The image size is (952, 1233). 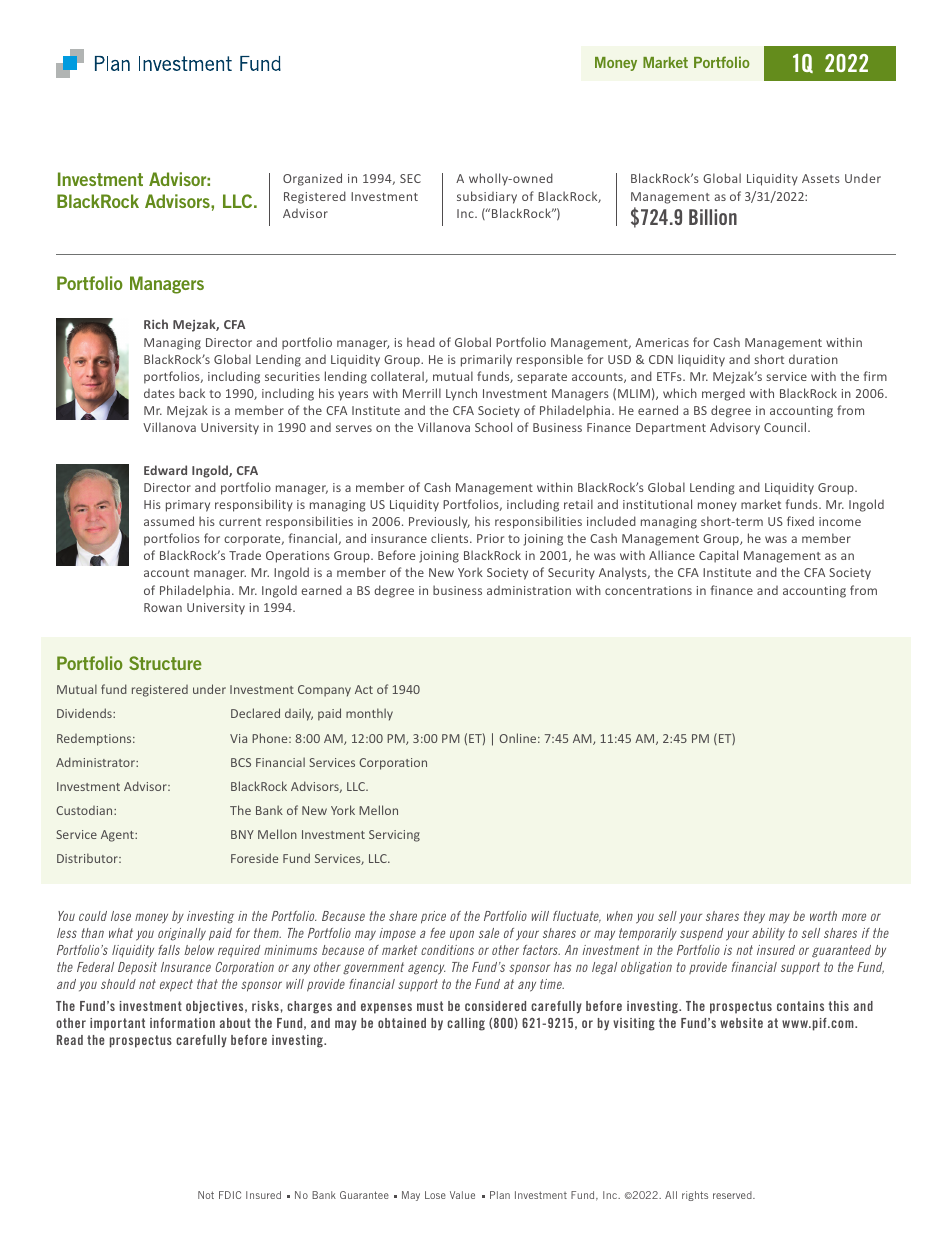 What do you see at coordinates (230, 1195) in the page?
I see `FDIC` at bounding box center [230, 1195].
